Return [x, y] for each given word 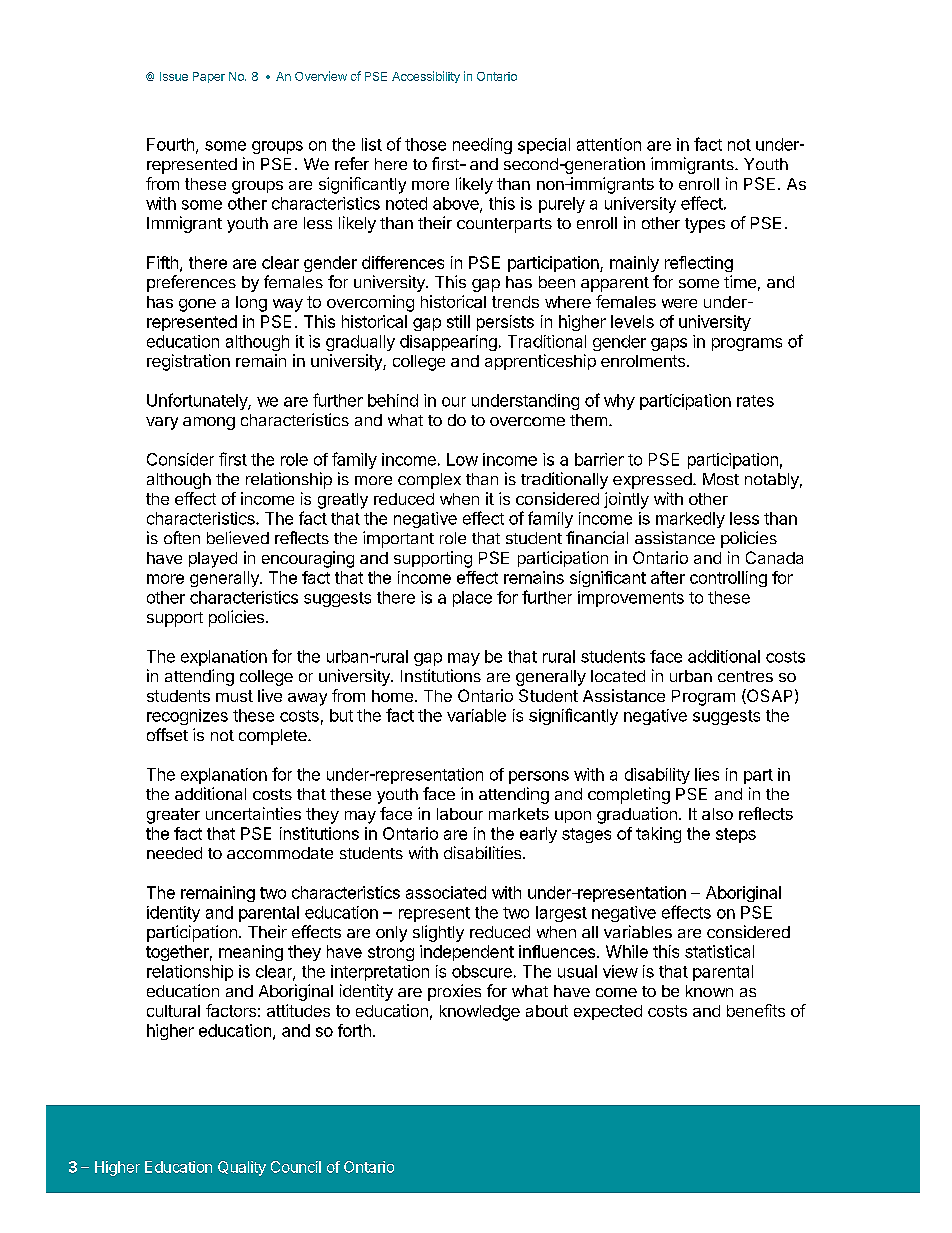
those [425, 144]
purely [562, 205]
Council [296, 1167]
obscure [482, 971]
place [472, 599]
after [668, 577]
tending [206, 677]
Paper [209, 77]
